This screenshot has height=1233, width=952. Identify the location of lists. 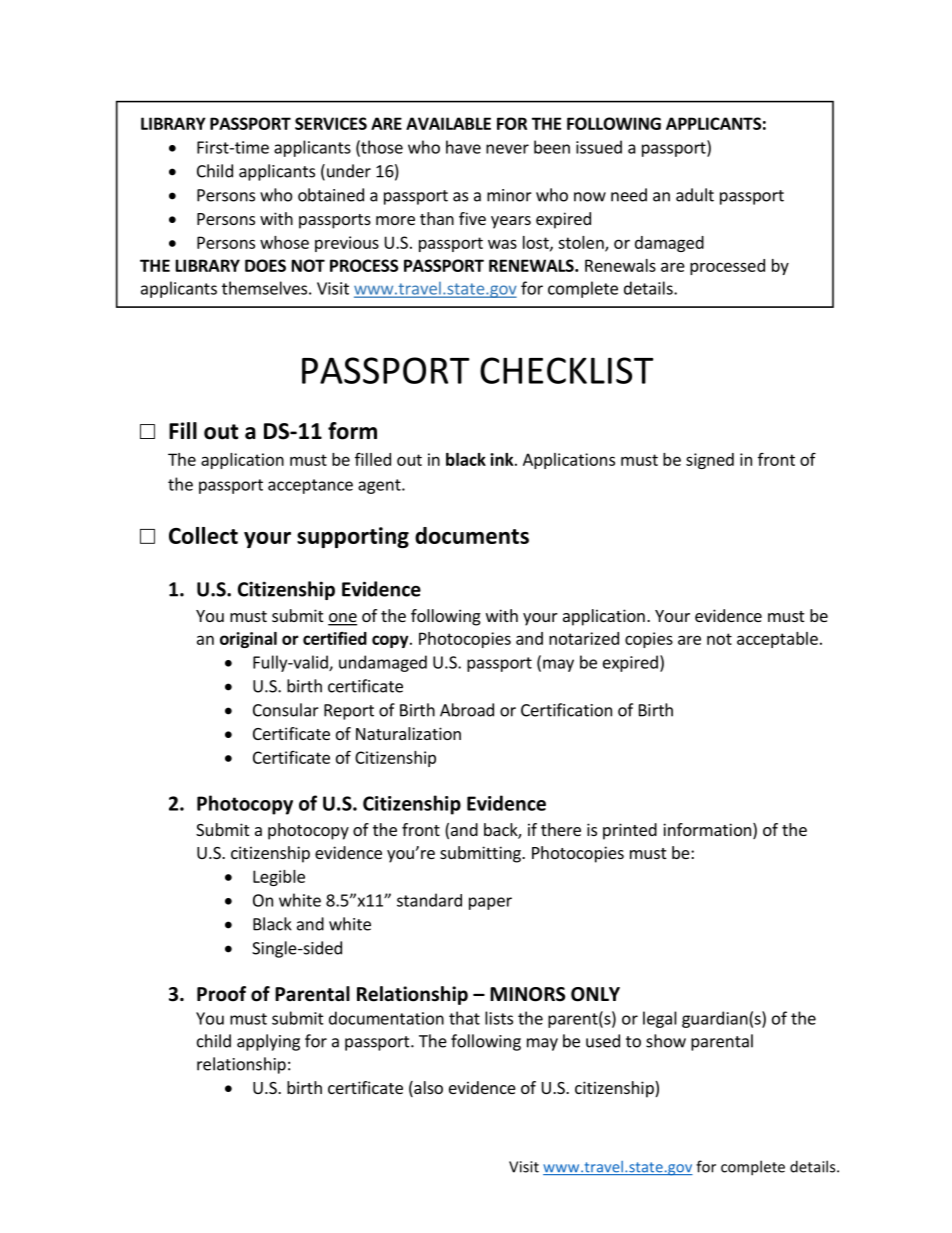
(499, 1018).
